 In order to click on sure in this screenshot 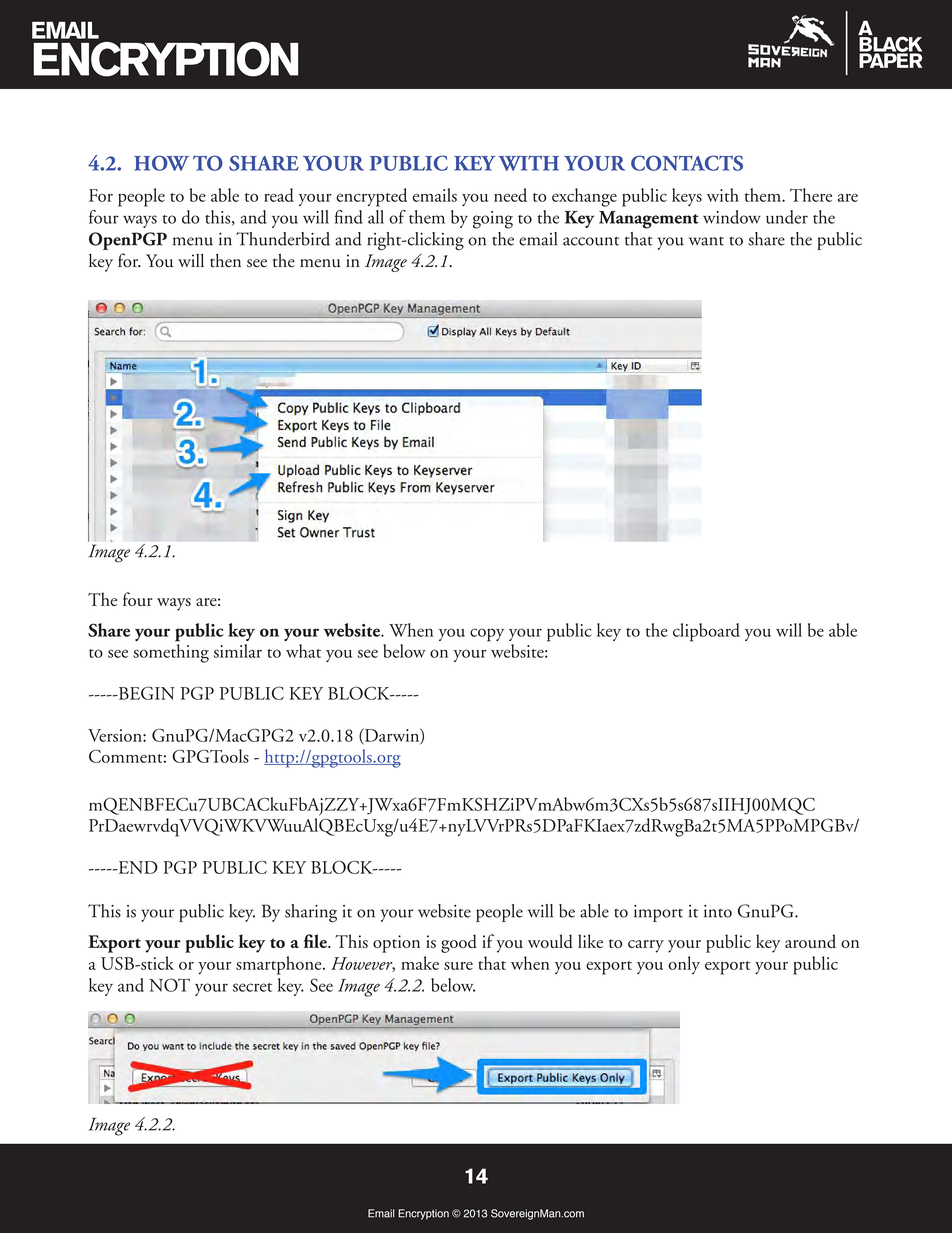, I will do `click(458, 966)`.
